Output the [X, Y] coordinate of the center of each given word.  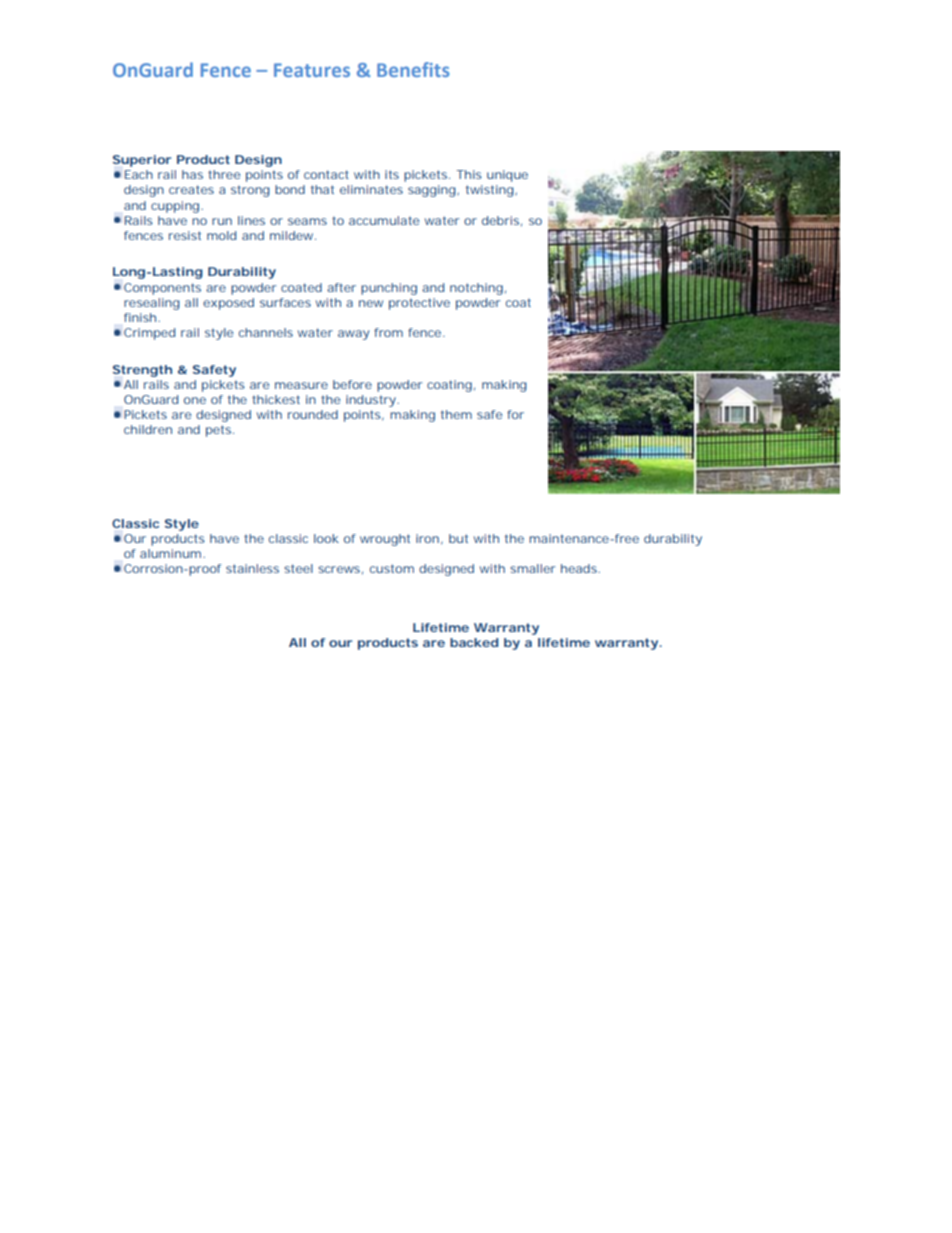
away [353, 335]
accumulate [384, 220]
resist [185, 235]
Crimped [149, 334]
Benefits [413, 69]
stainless [252, 568]
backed [474, 642]
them [456, 414]
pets [220, 431]
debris [502, 221]
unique [507, 176]
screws [340, 570]
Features [312, 70]
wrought [385, 540]
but [458, 538]
